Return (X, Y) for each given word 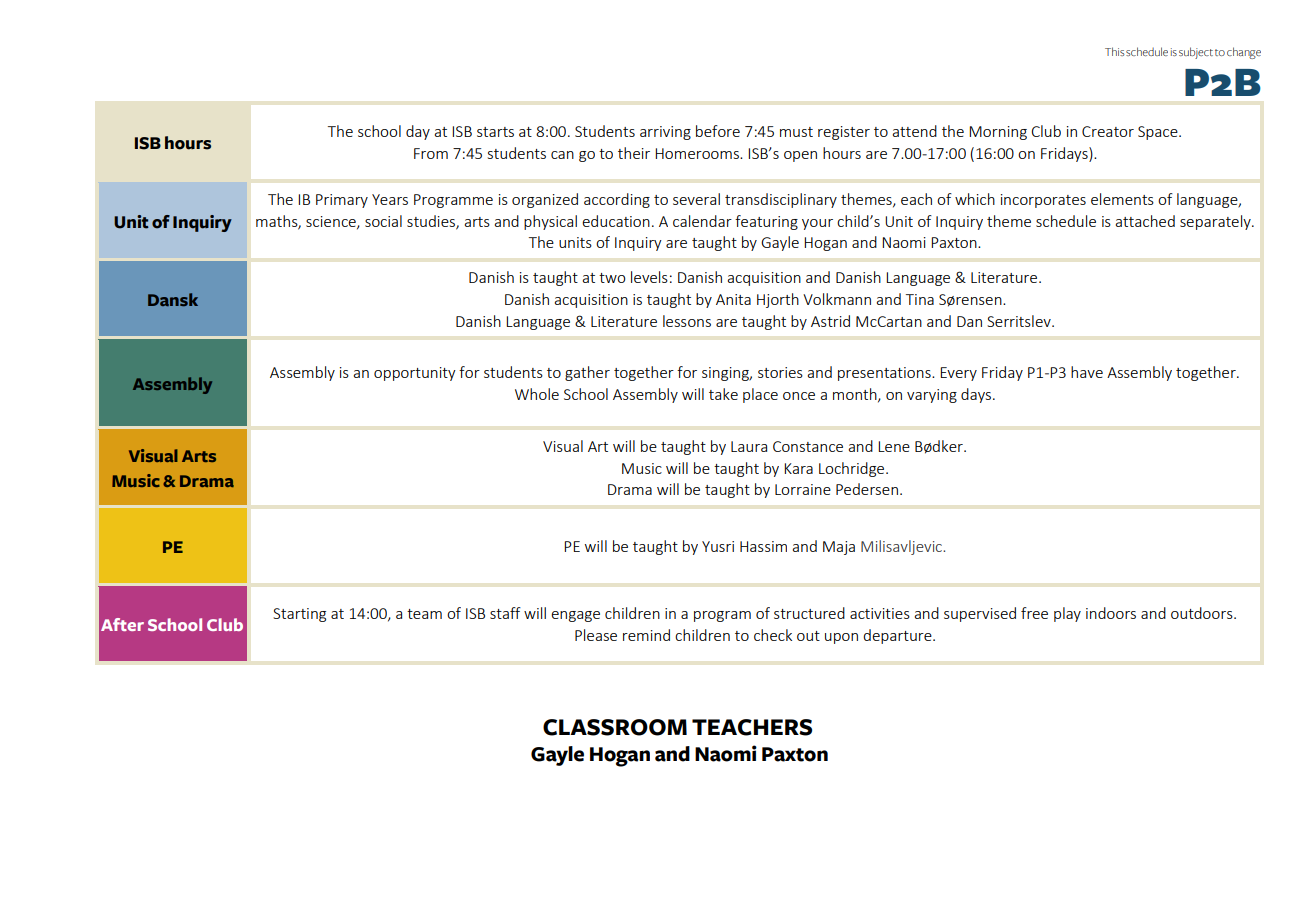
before (718, 131)
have (1087, 372)
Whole (537, 394)
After (122, 624)
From (431, 153)
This (1114, 51)
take (723, 394)
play (1067, 614)
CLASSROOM (615, 727)
